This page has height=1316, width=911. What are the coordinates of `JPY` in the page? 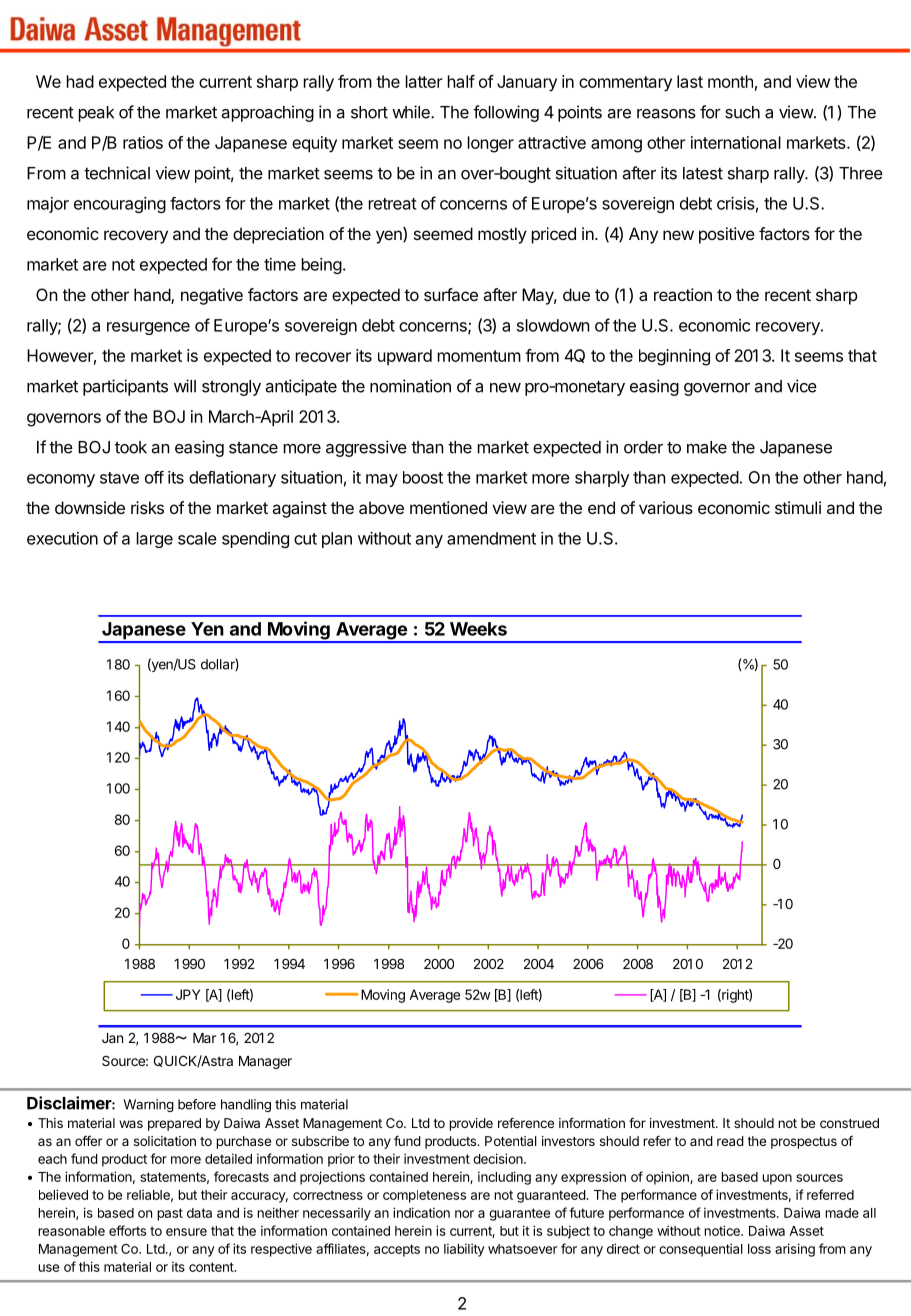 It's located at (188, 994).
